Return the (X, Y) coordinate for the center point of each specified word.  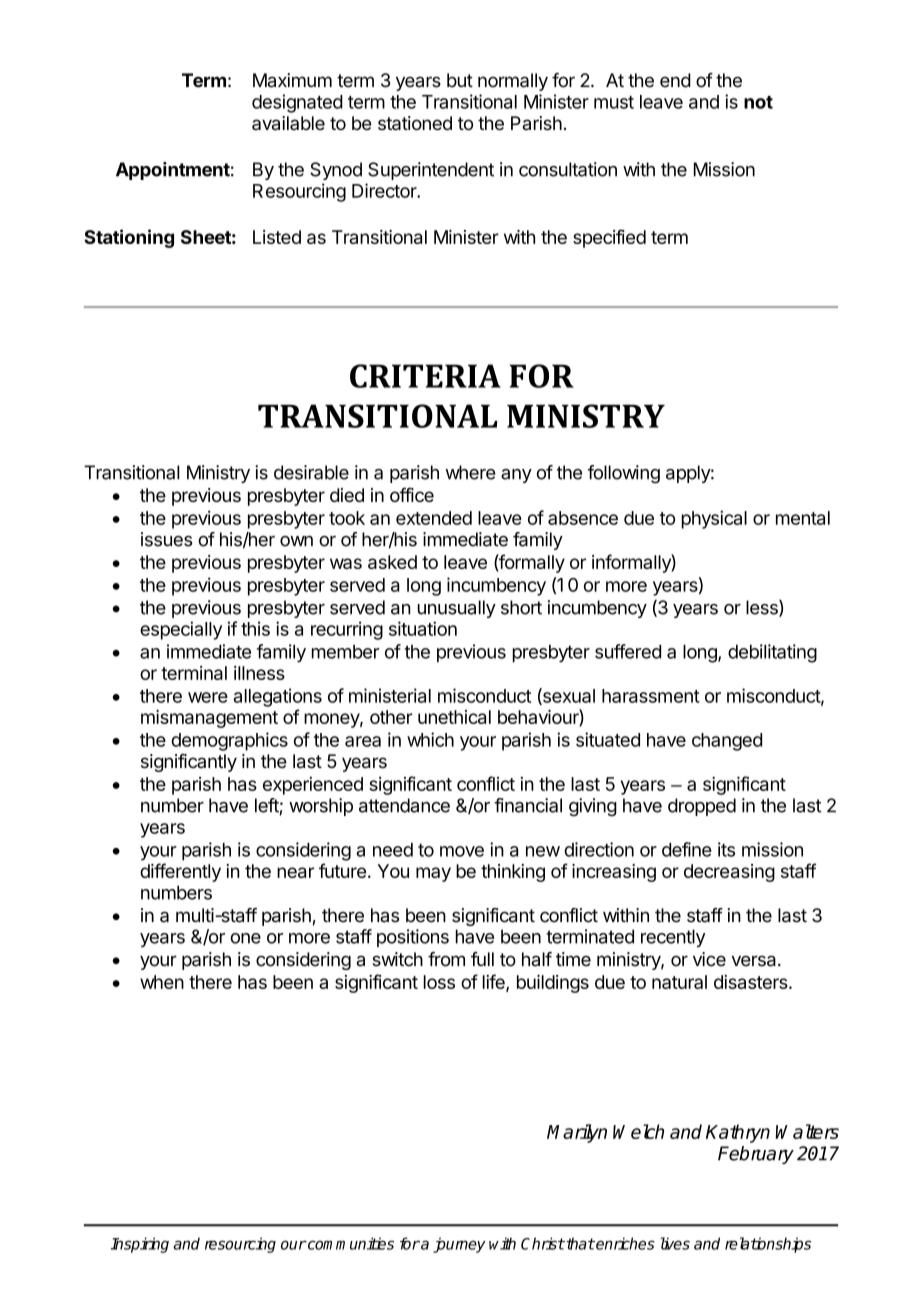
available (288, 123)
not (758, 102)
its (726, 849)
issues (166, 539)
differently (180, 872)
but (460, 80)
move (462, 851)
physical (714, 519)
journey (459, 1245)
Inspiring (140, 1245)
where (470, 472)
